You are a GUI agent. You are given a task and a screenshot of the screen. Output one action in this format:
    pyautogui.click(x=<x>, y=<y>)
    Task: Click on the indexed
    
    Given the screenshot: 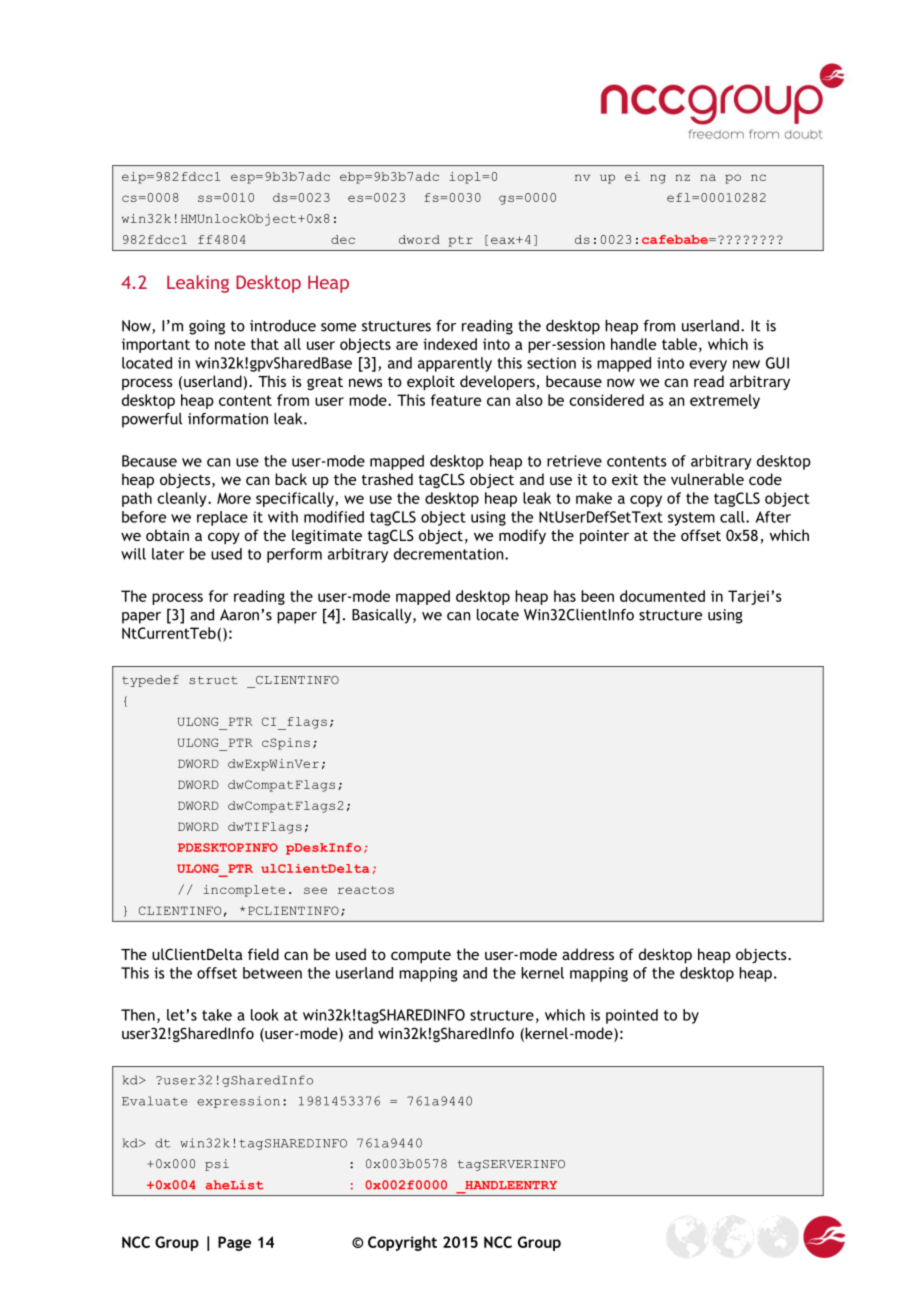 What is the action you would take?
    pyautogui.click(x=450, y=344)
